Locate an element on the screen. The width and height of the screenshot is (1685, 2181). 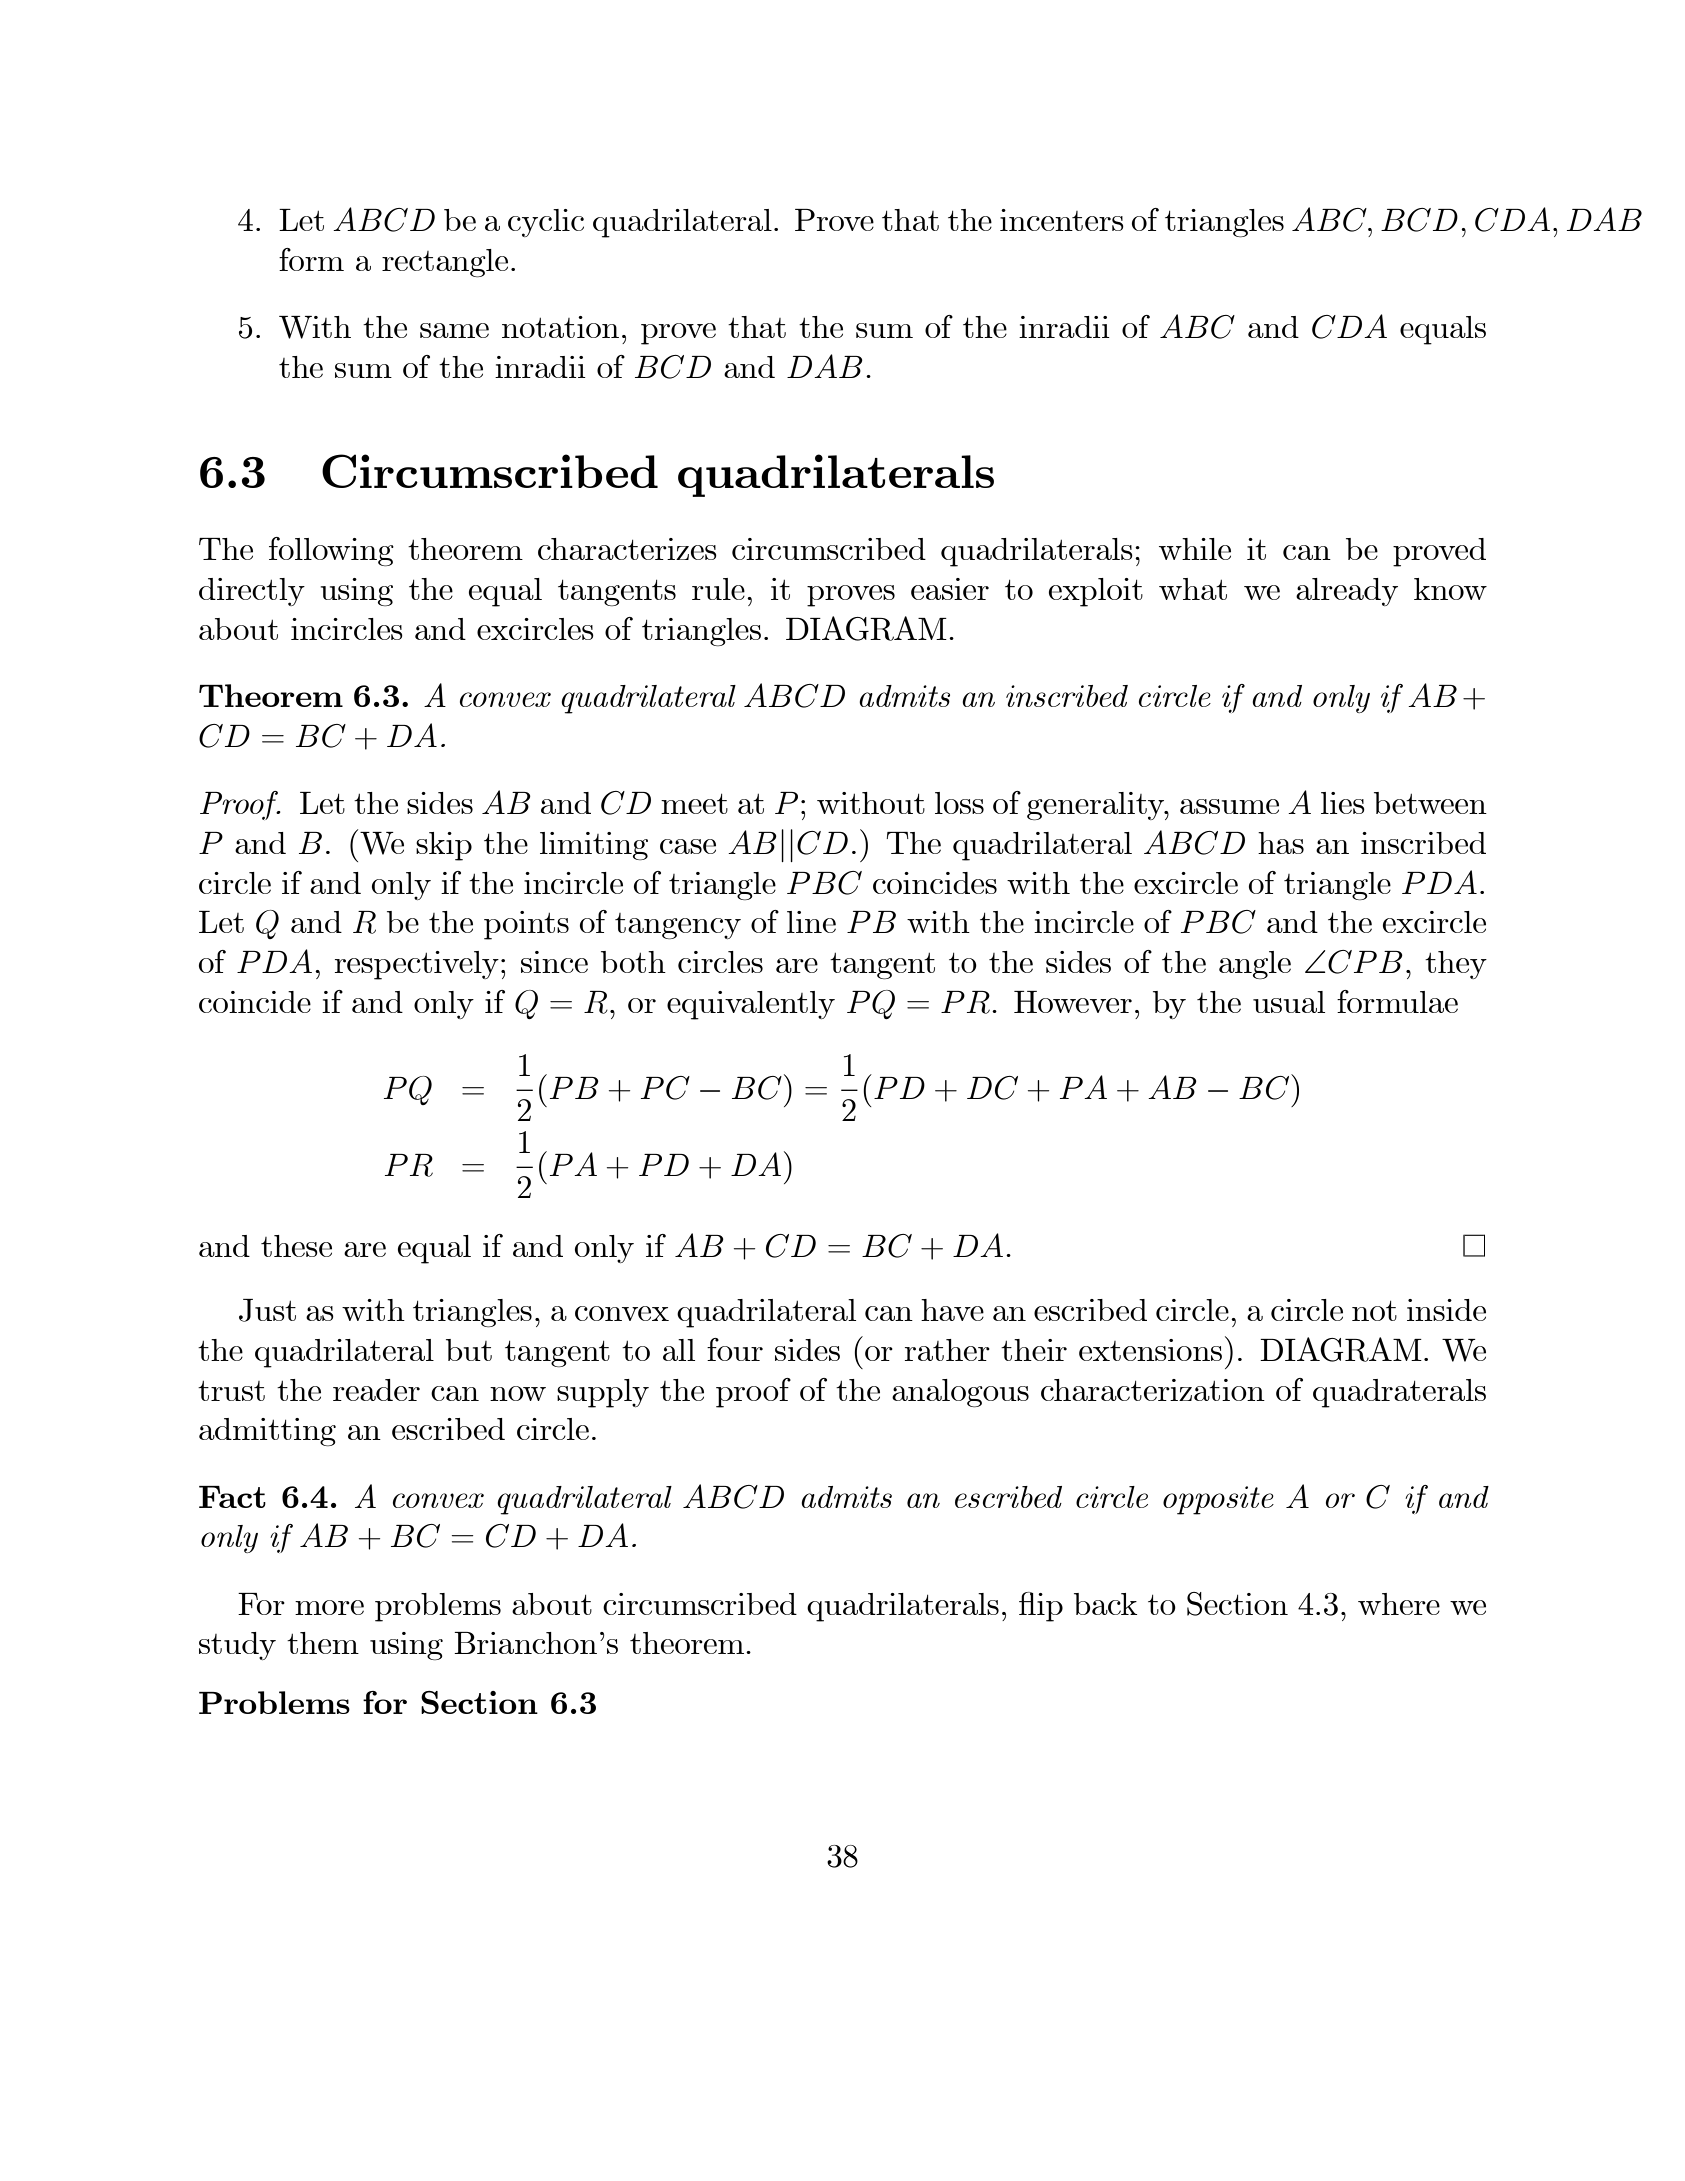
notation is located at coordinates (560, 327).
